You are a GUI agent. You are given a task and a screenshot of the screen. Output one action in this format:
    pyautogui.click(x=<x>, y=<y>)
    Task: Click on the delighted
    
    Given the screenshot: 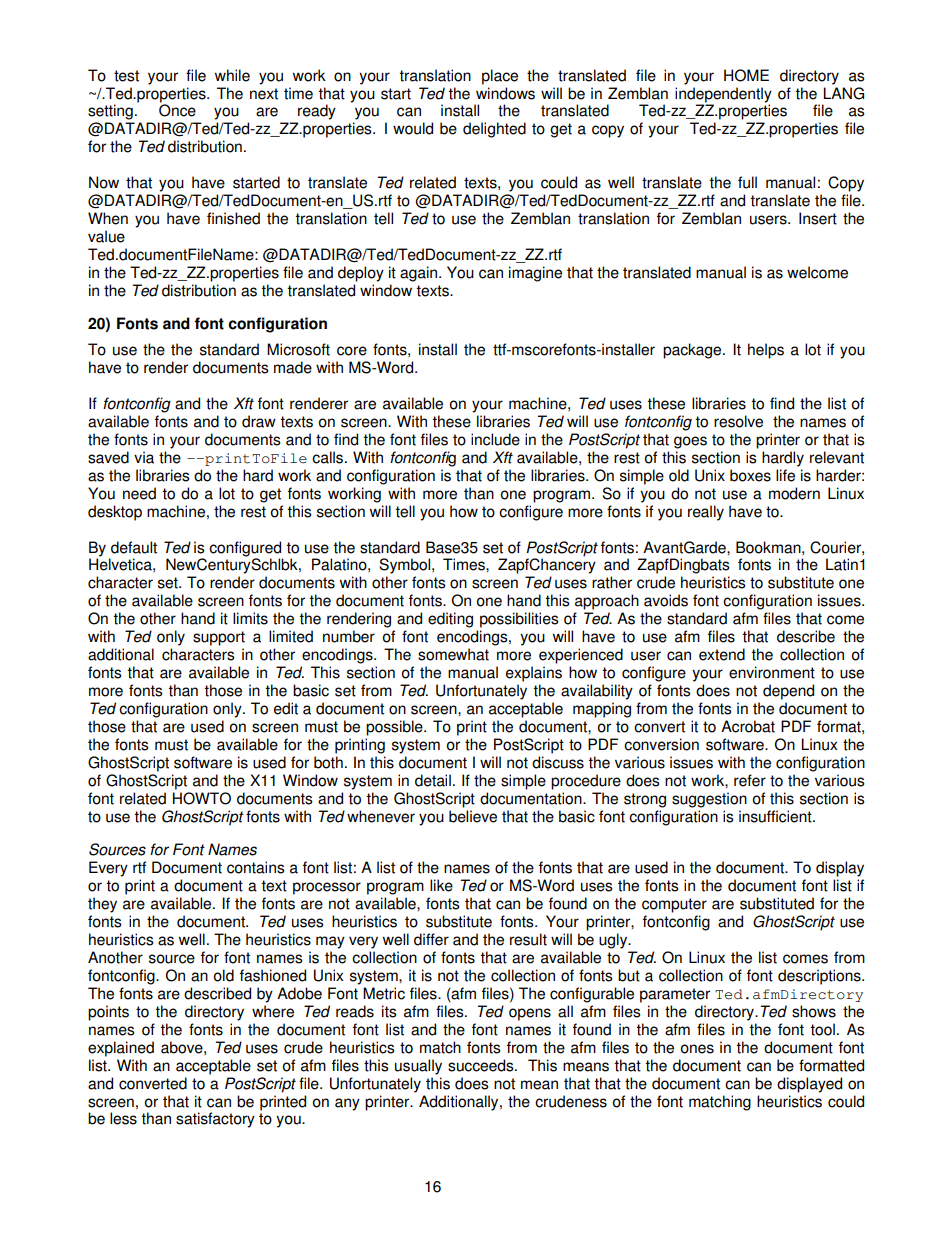 What is the action you would take?
    pyautogui.click(x=494, y=130)
